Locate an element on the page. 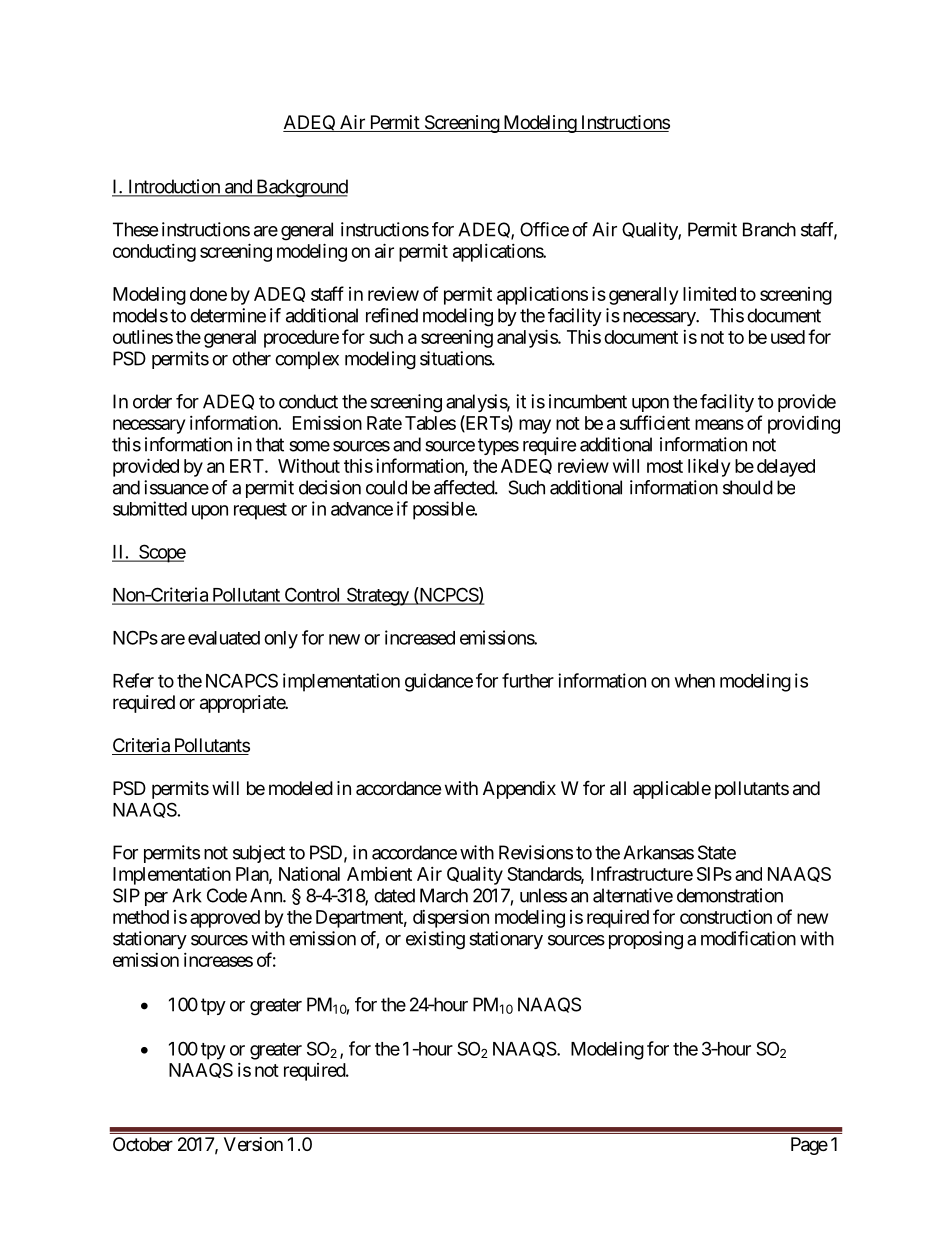 Image resolution: width=952 pixels, height=1233 pixels. refined is located at coordinates (392, 315).
